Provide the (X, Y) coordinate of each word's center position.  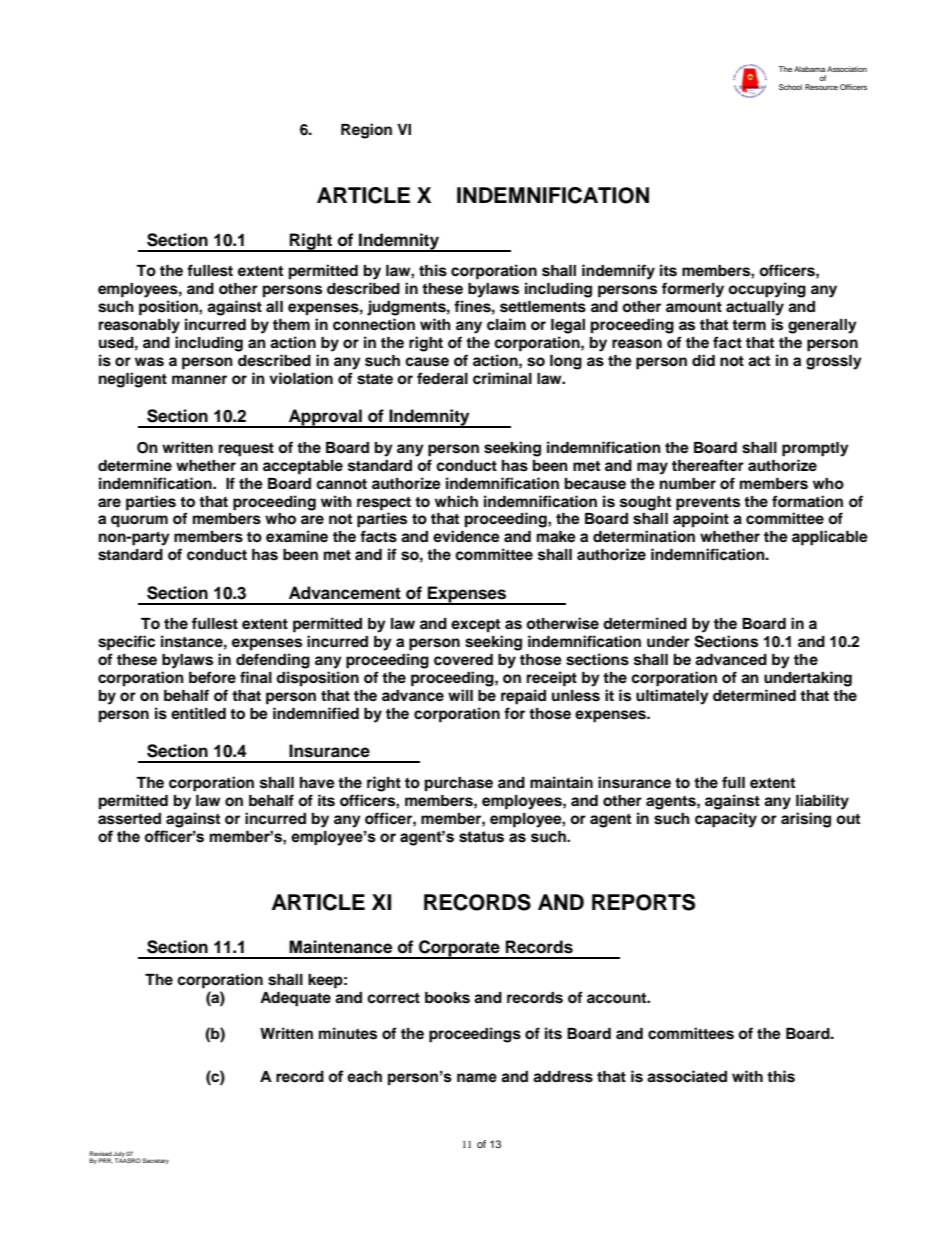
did (703, 360)
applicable (830, 538)
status (481, 837)
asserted (129, 819)
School (790, 87)
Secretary (155, 1161)
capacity (726, 820)
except (475, 626)
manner (199, 379)
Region (366, 131)
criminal (502, 378)
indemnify (618, 272)
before (212, 677)
